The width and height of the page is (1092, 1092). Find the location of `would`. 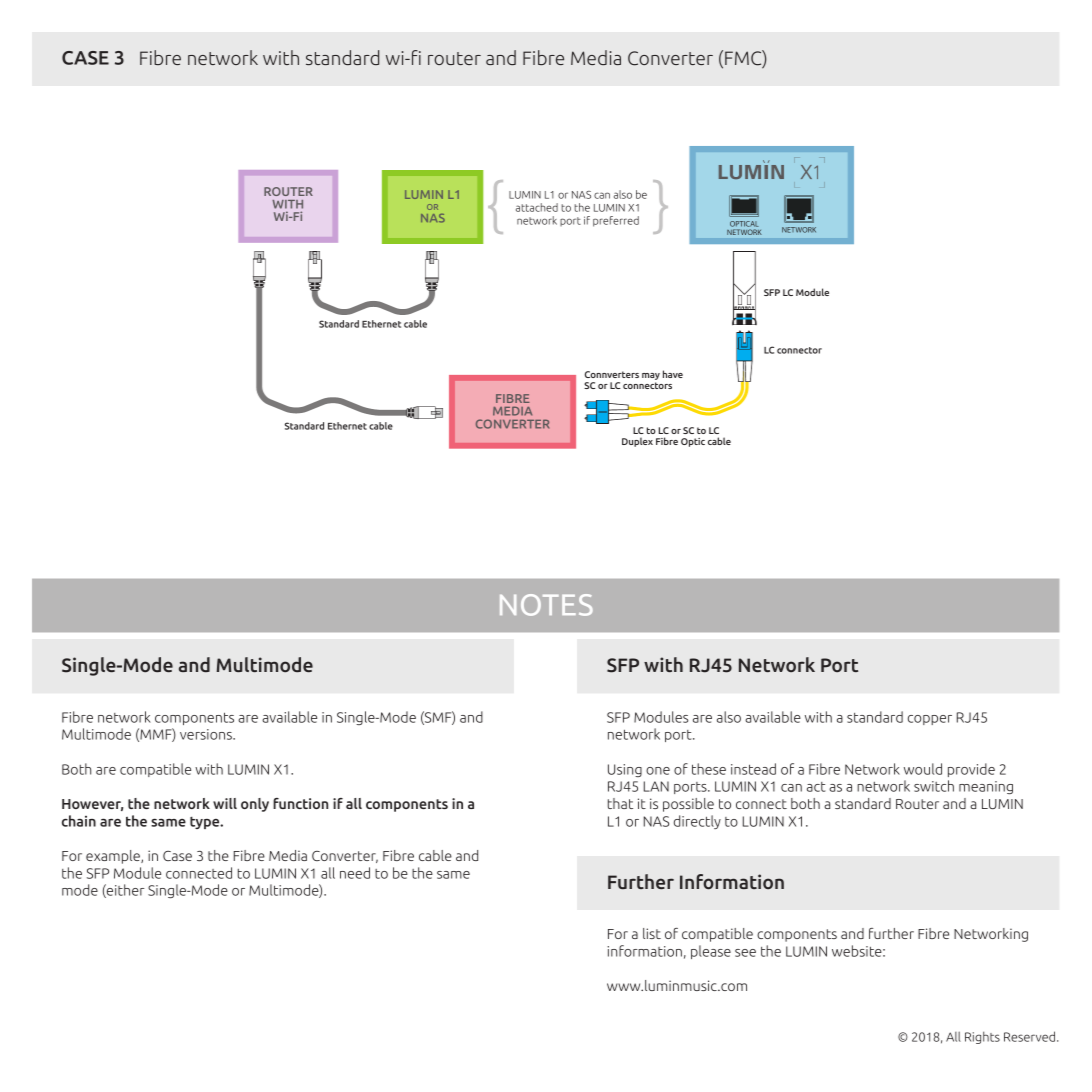

would is located at coordinates (923, 769).
